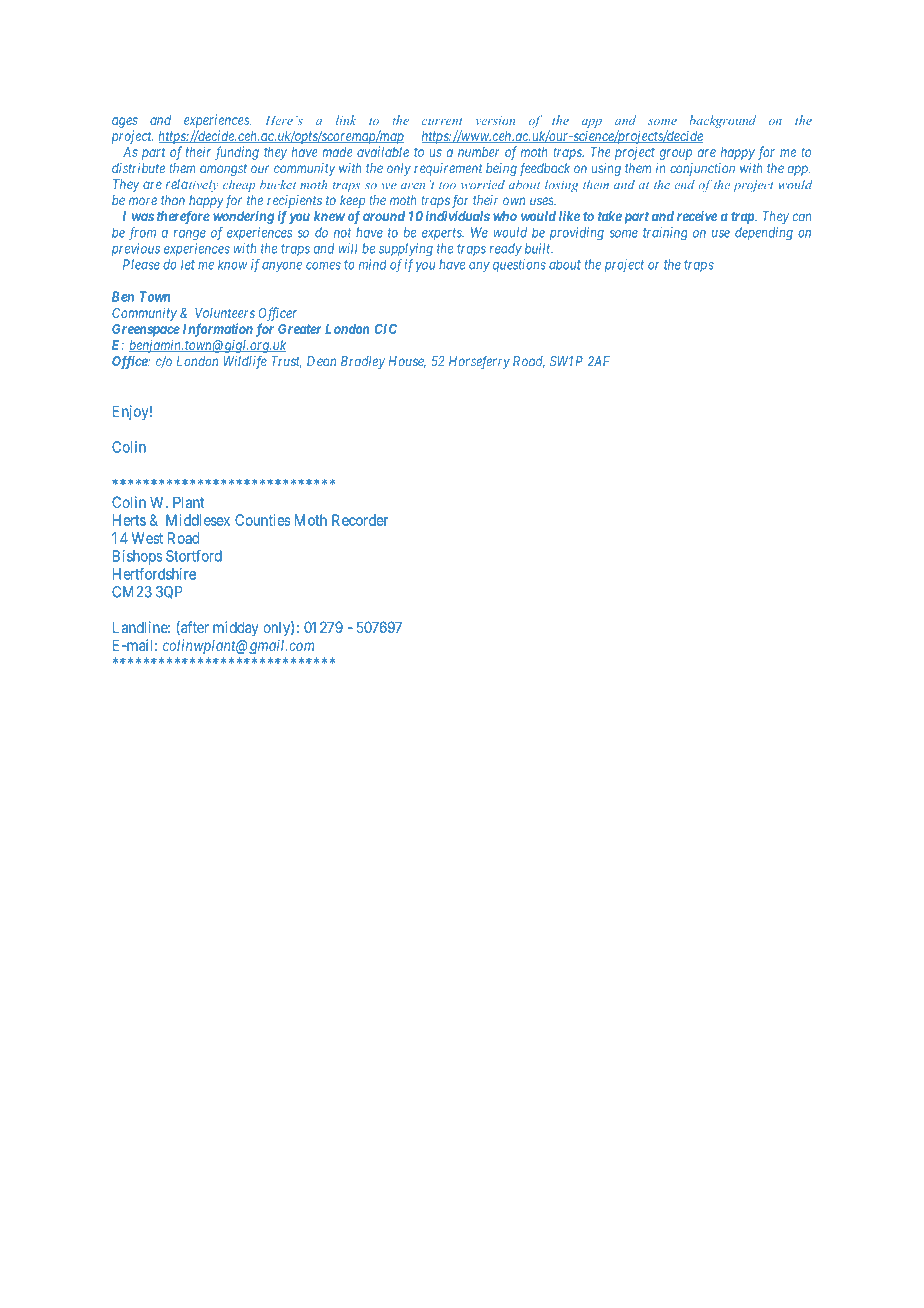 The width and height of the document is (924, 1308). I want to click on questions, so click(519, 265).
